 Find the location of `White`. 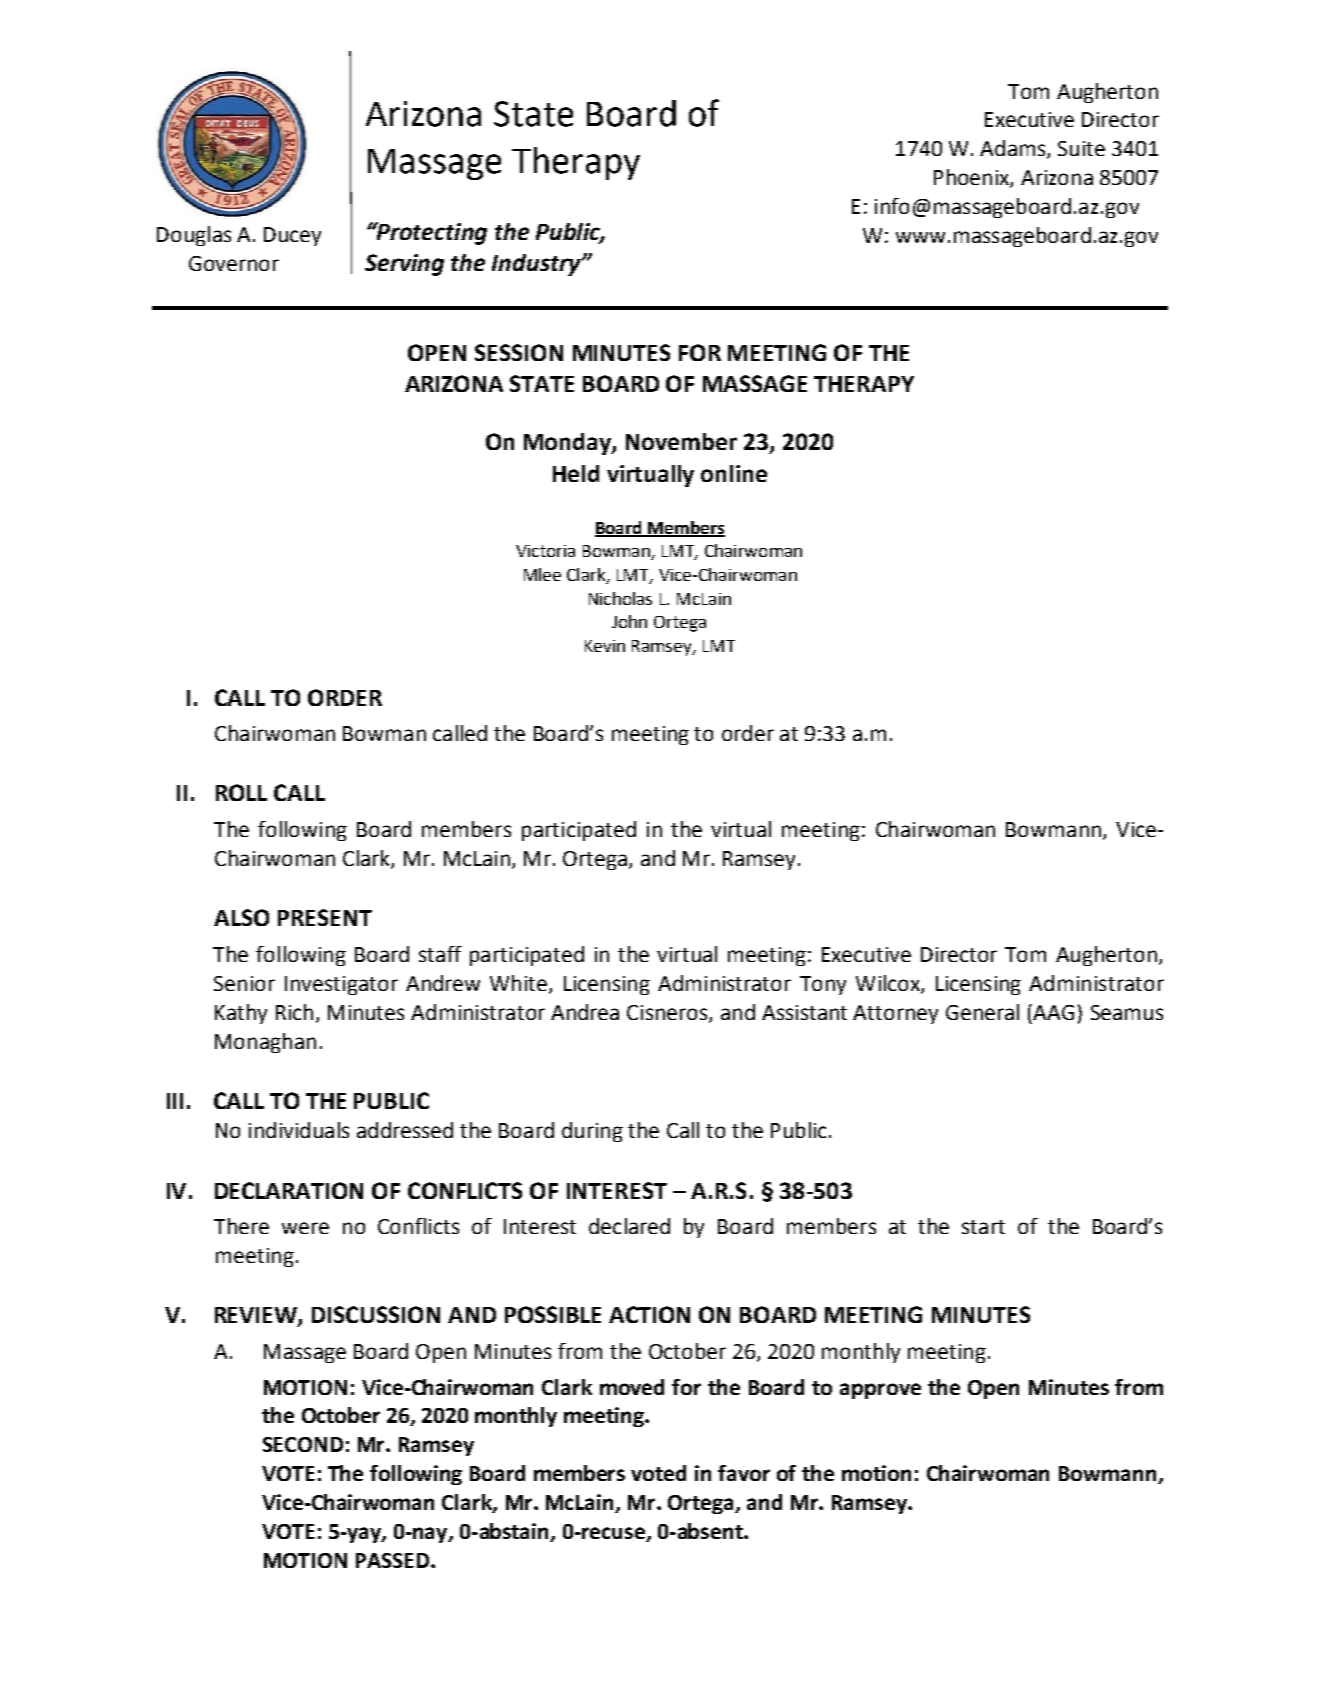

White is located at coordinates (518, 983).
